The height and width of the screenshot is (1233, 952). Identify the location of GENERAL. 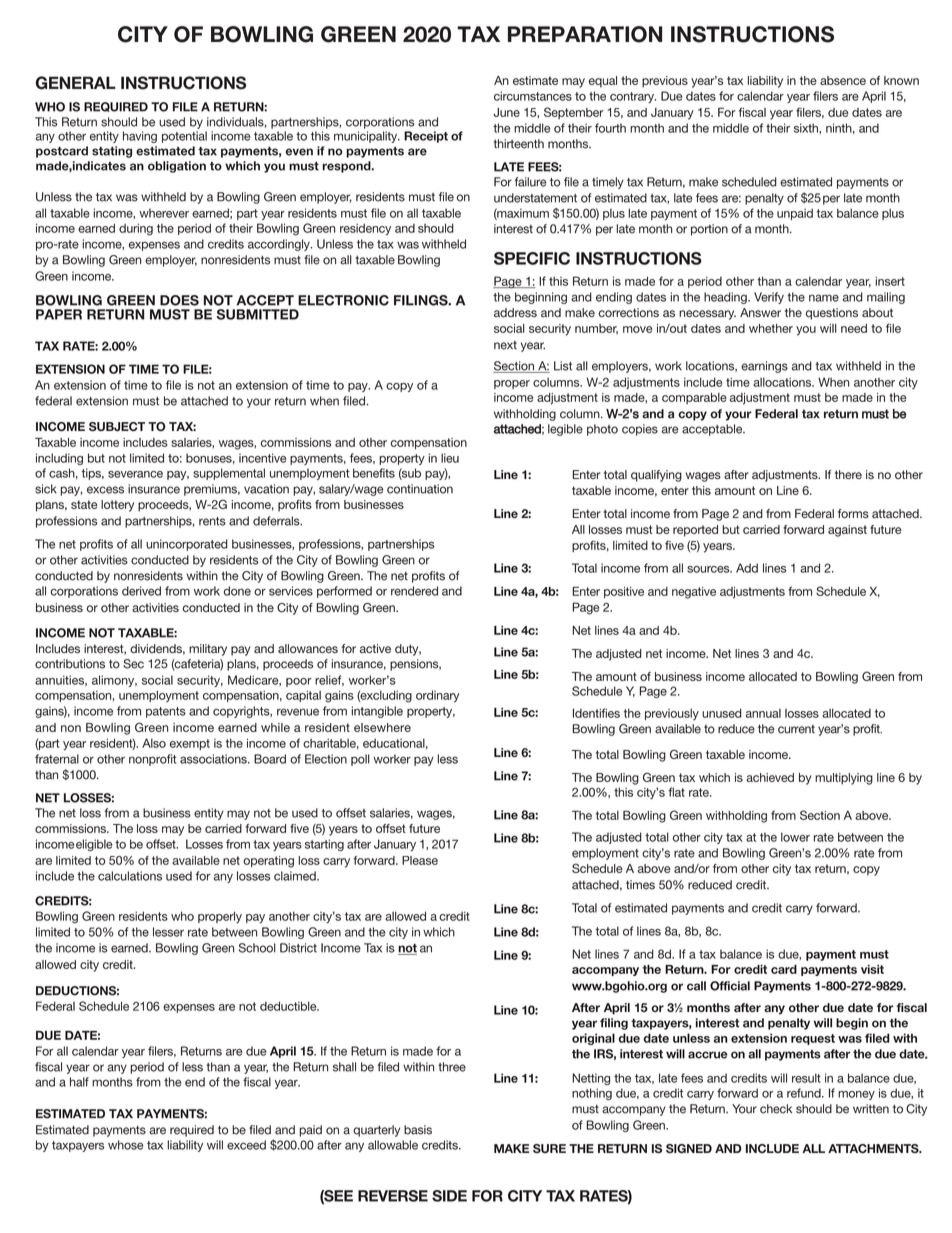
(75, 83).
